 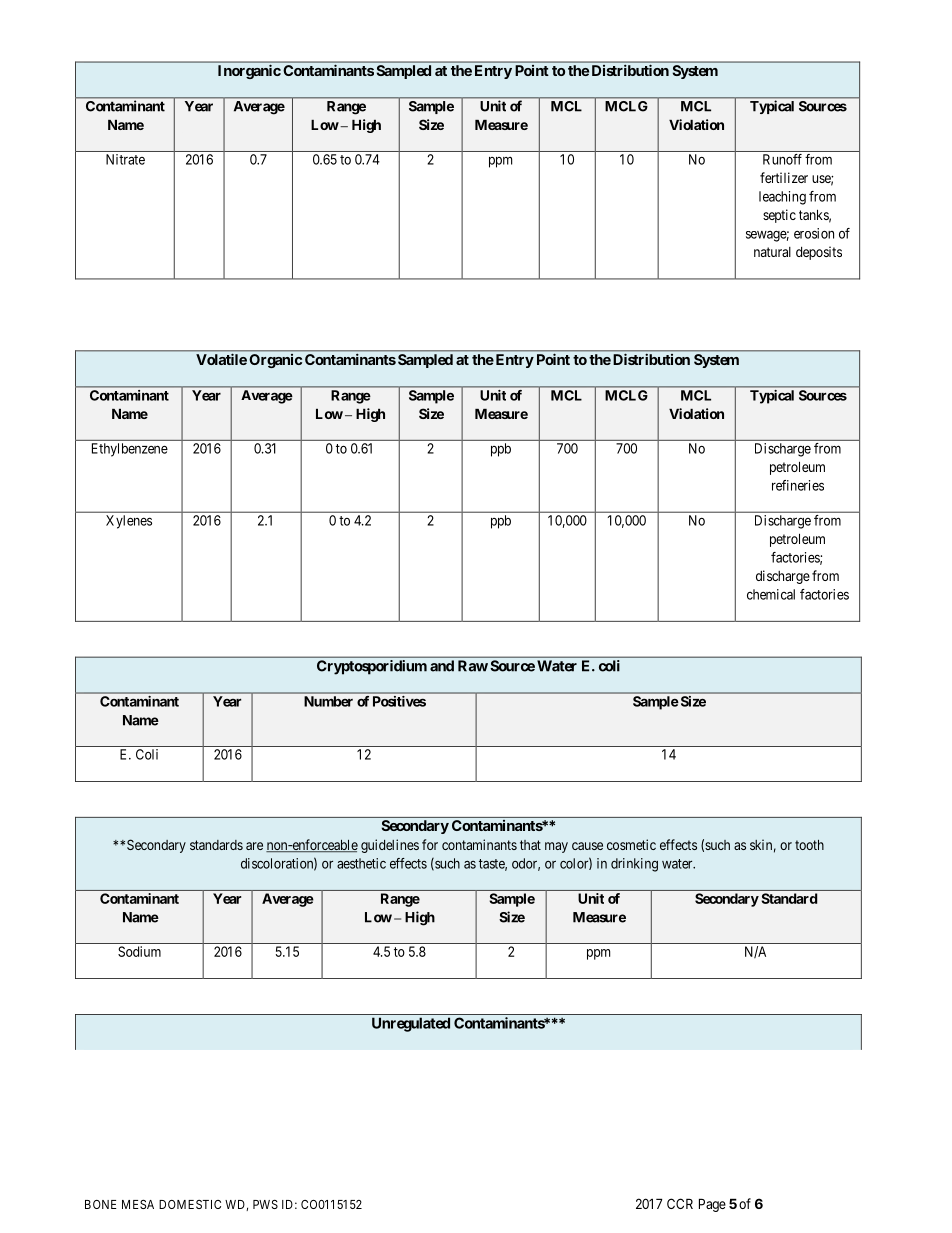 I want to click on septic, so click(x=779, y=216).
